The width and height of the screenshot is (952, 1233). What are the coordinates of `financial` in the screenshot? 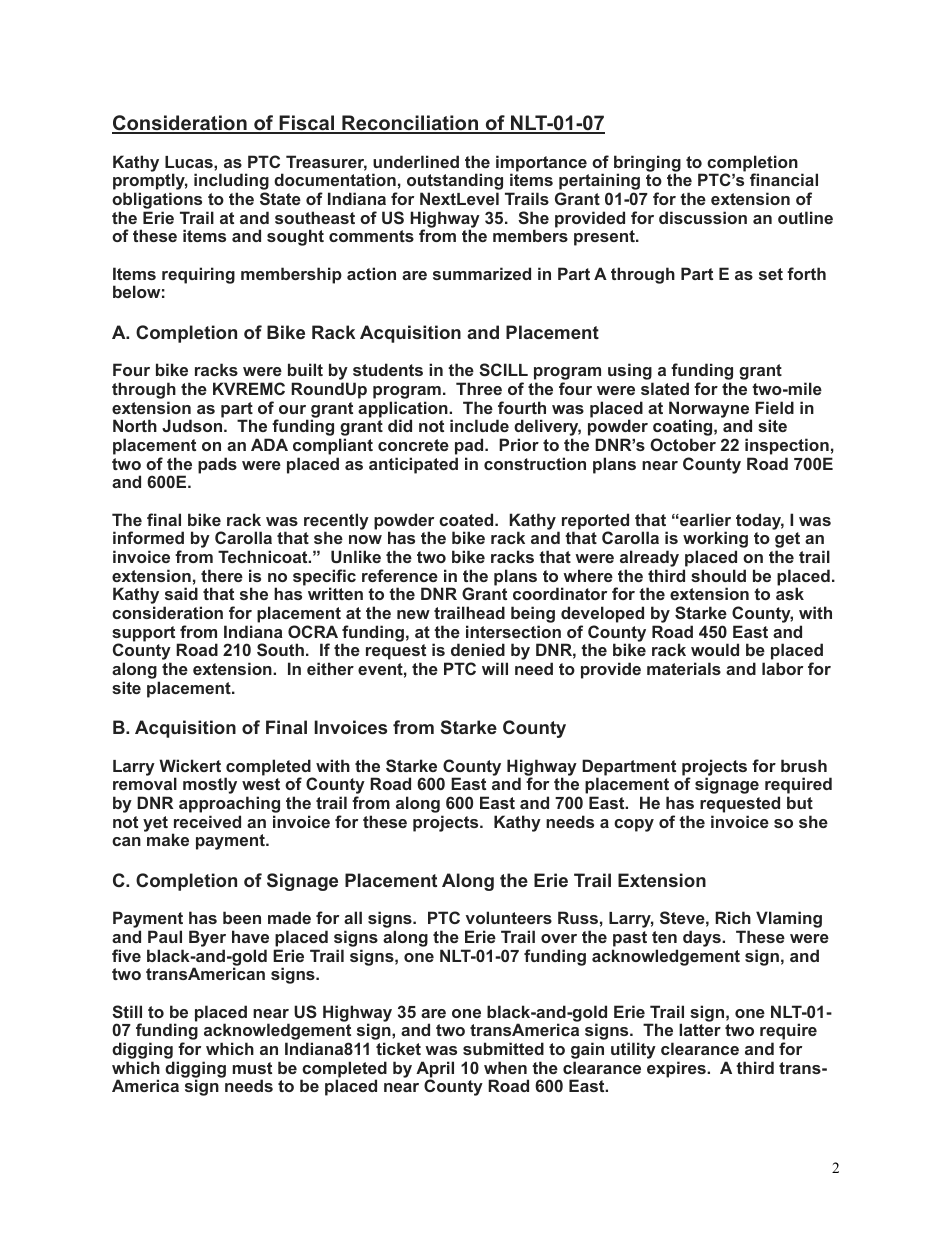 It's located at (784, 179).
